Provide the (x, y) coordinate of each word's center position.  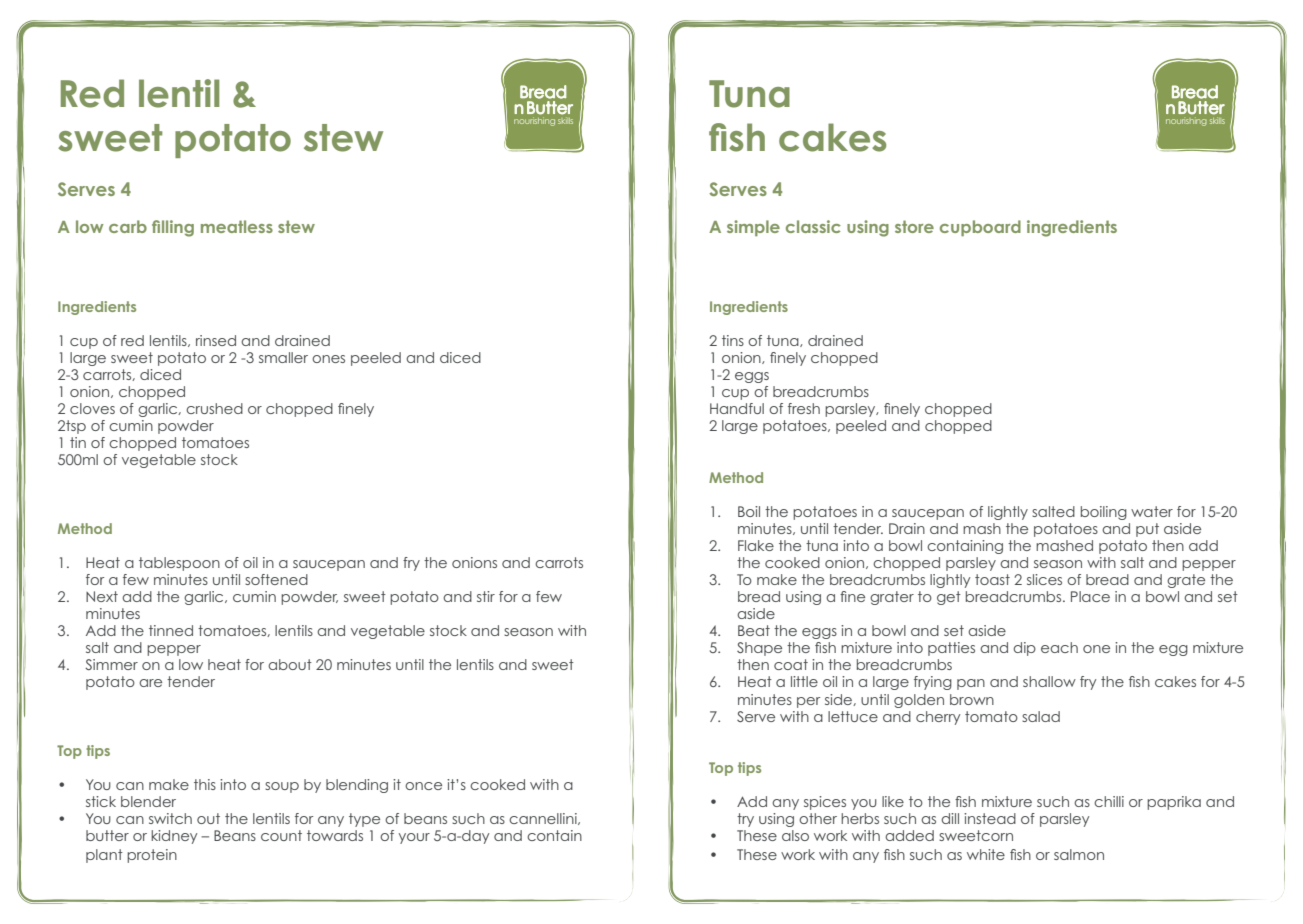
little (804, 681)
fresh (804, 408)
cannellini (544, 819)
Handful (737, 408)
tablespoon (179, 564)
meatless (237, 226)
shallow (1049, 681)
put (1147, 530)
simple (753, 228)
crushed (214, 408)
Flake (756, 545)
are (150, 683)
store (914, 226)
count (281, 835)
